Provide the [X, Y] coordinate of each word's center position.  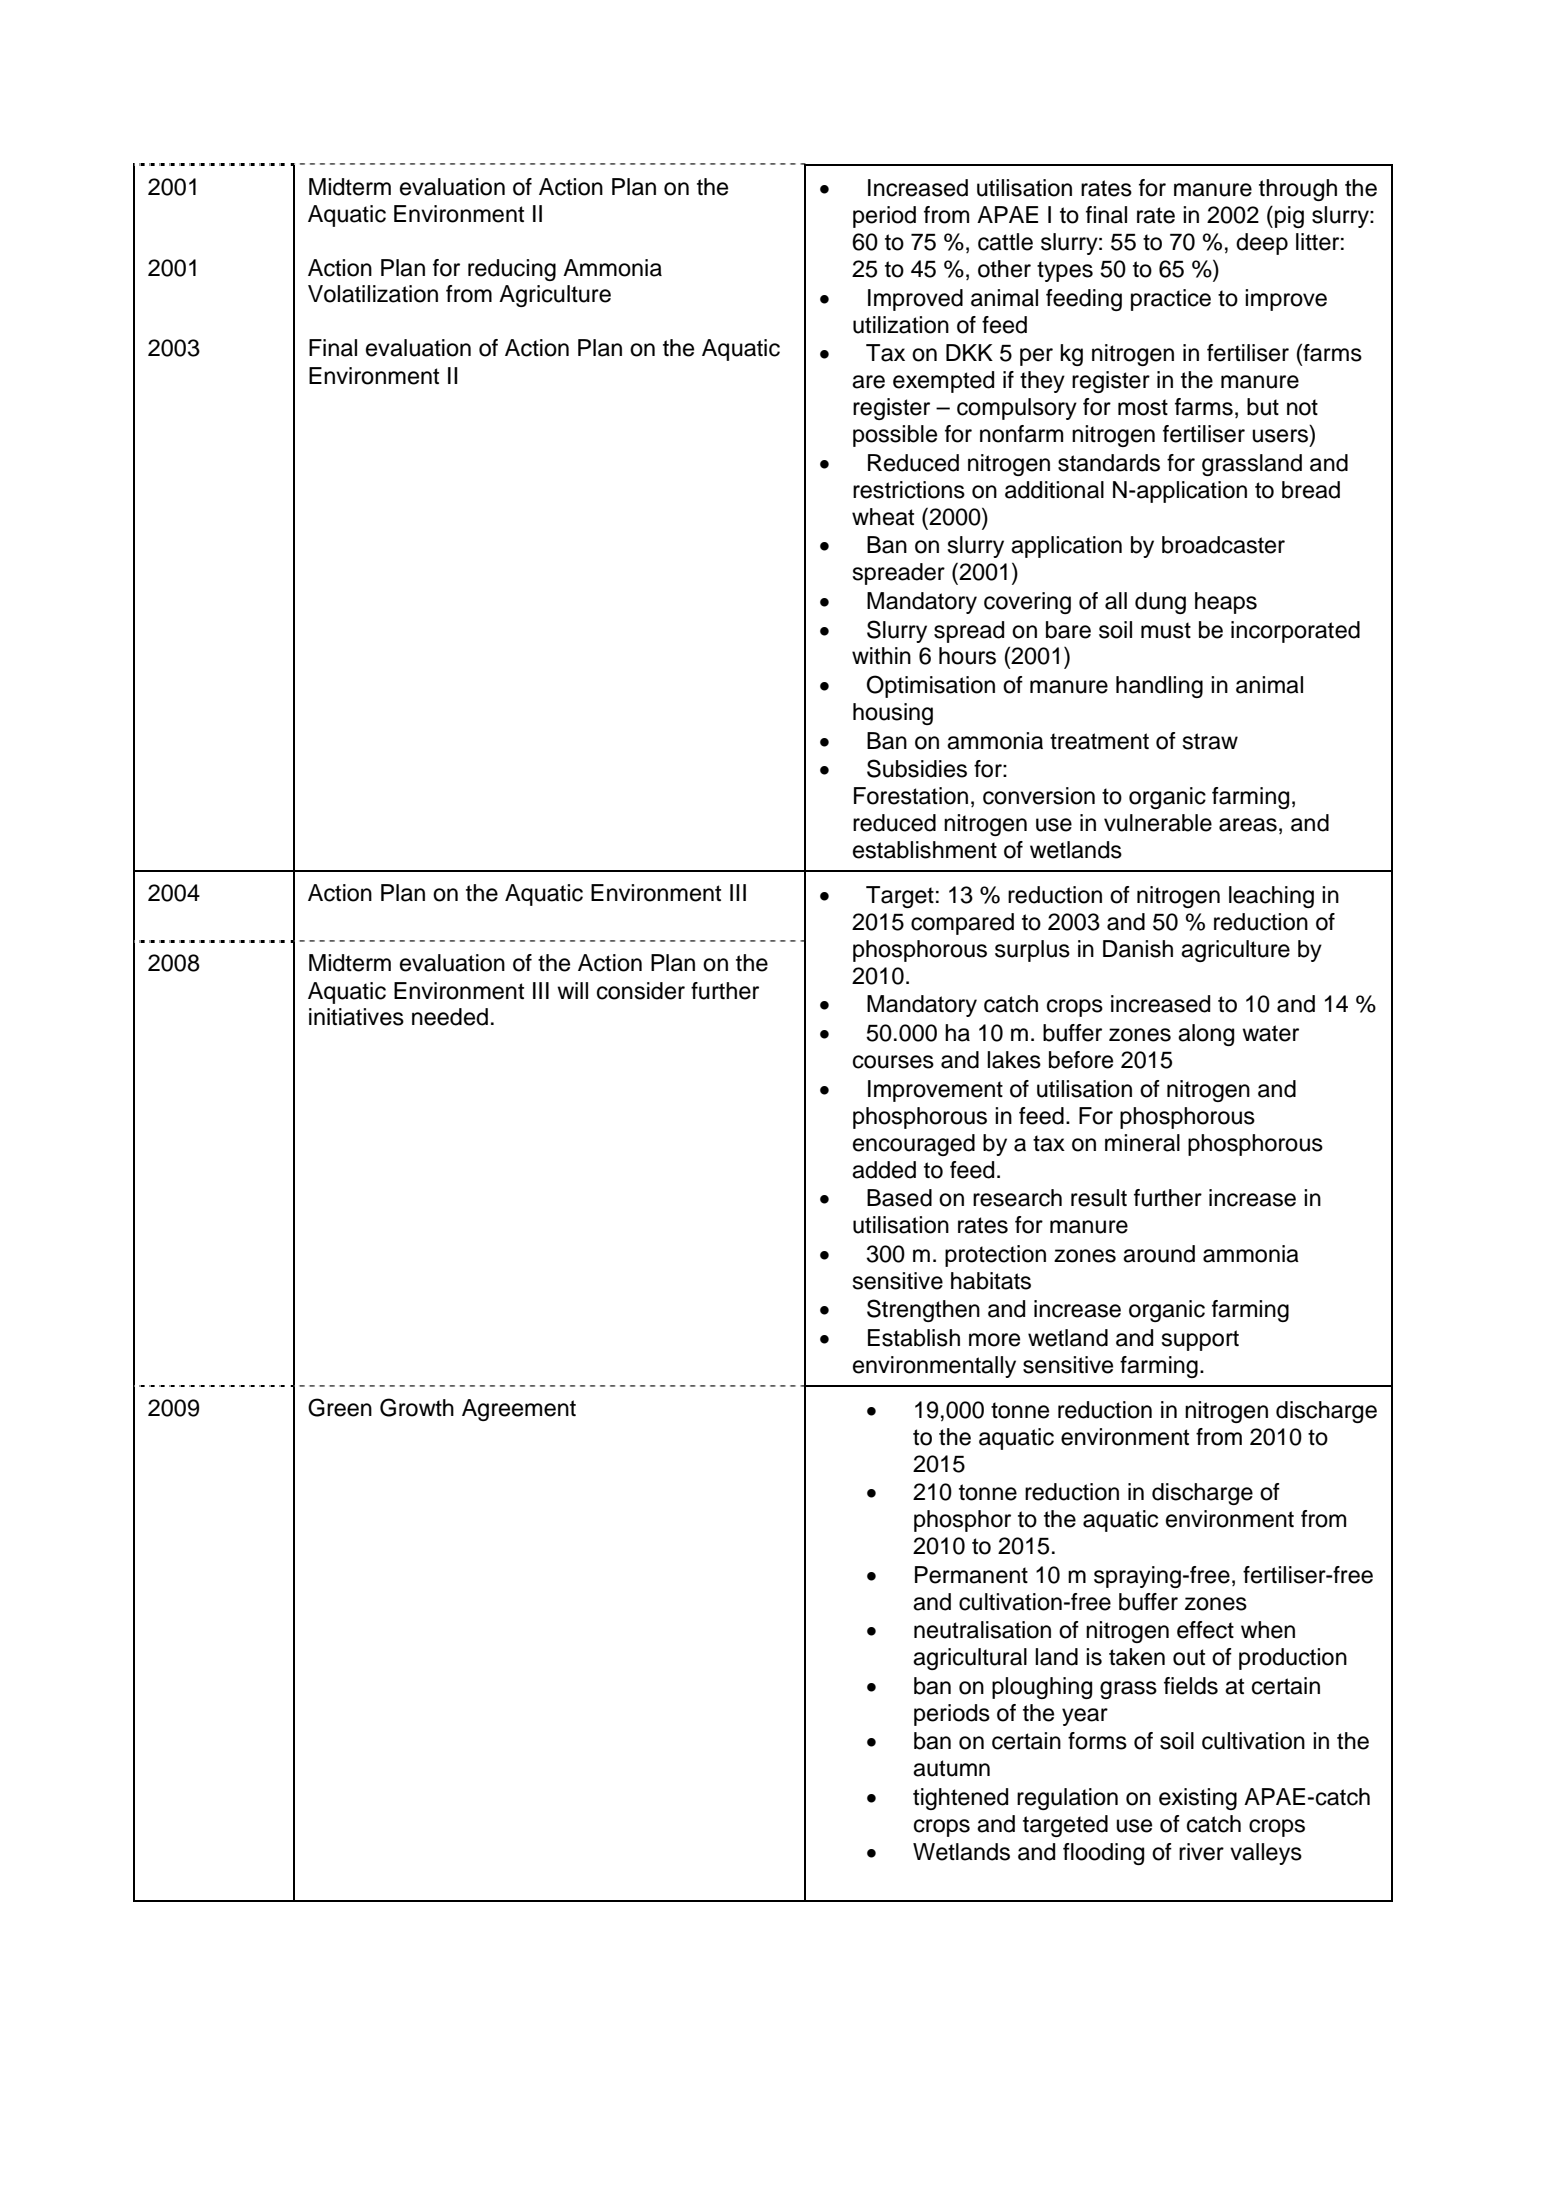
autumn [951, 1768]
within [881, 655]
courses [893, 1062]
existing [1198, 1799]
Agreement [519, 1410]
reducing [512, 270]
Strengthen [923, 1310]
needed [450, 1017]
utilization [901, 325]
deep [1262, 244]
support [1200, 1340]
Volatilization [373, 294]
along [1206, 1035]
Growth [417, 1407]
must [1166, 630]
